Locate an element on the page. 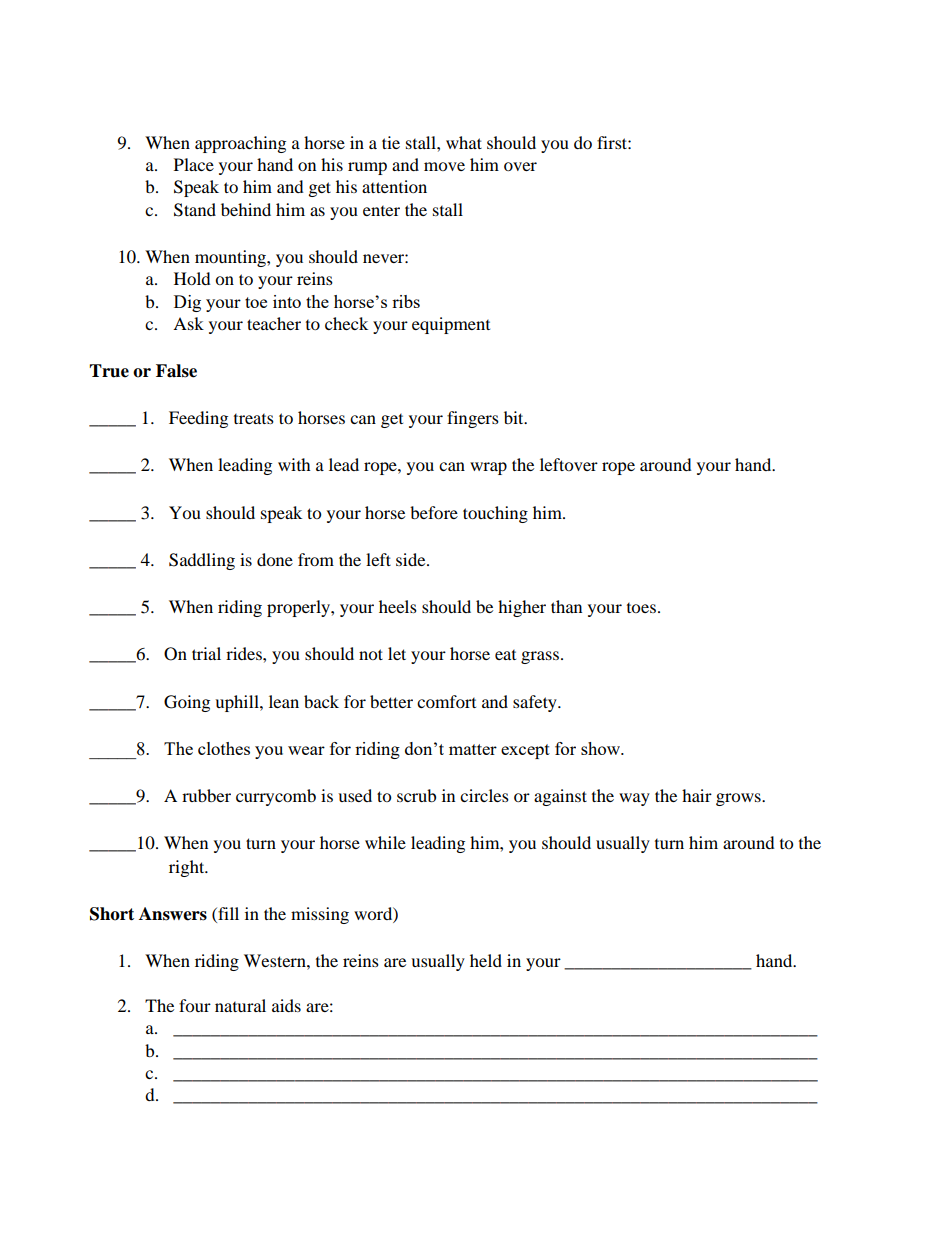  Place is located at coordinates (194, 164).
